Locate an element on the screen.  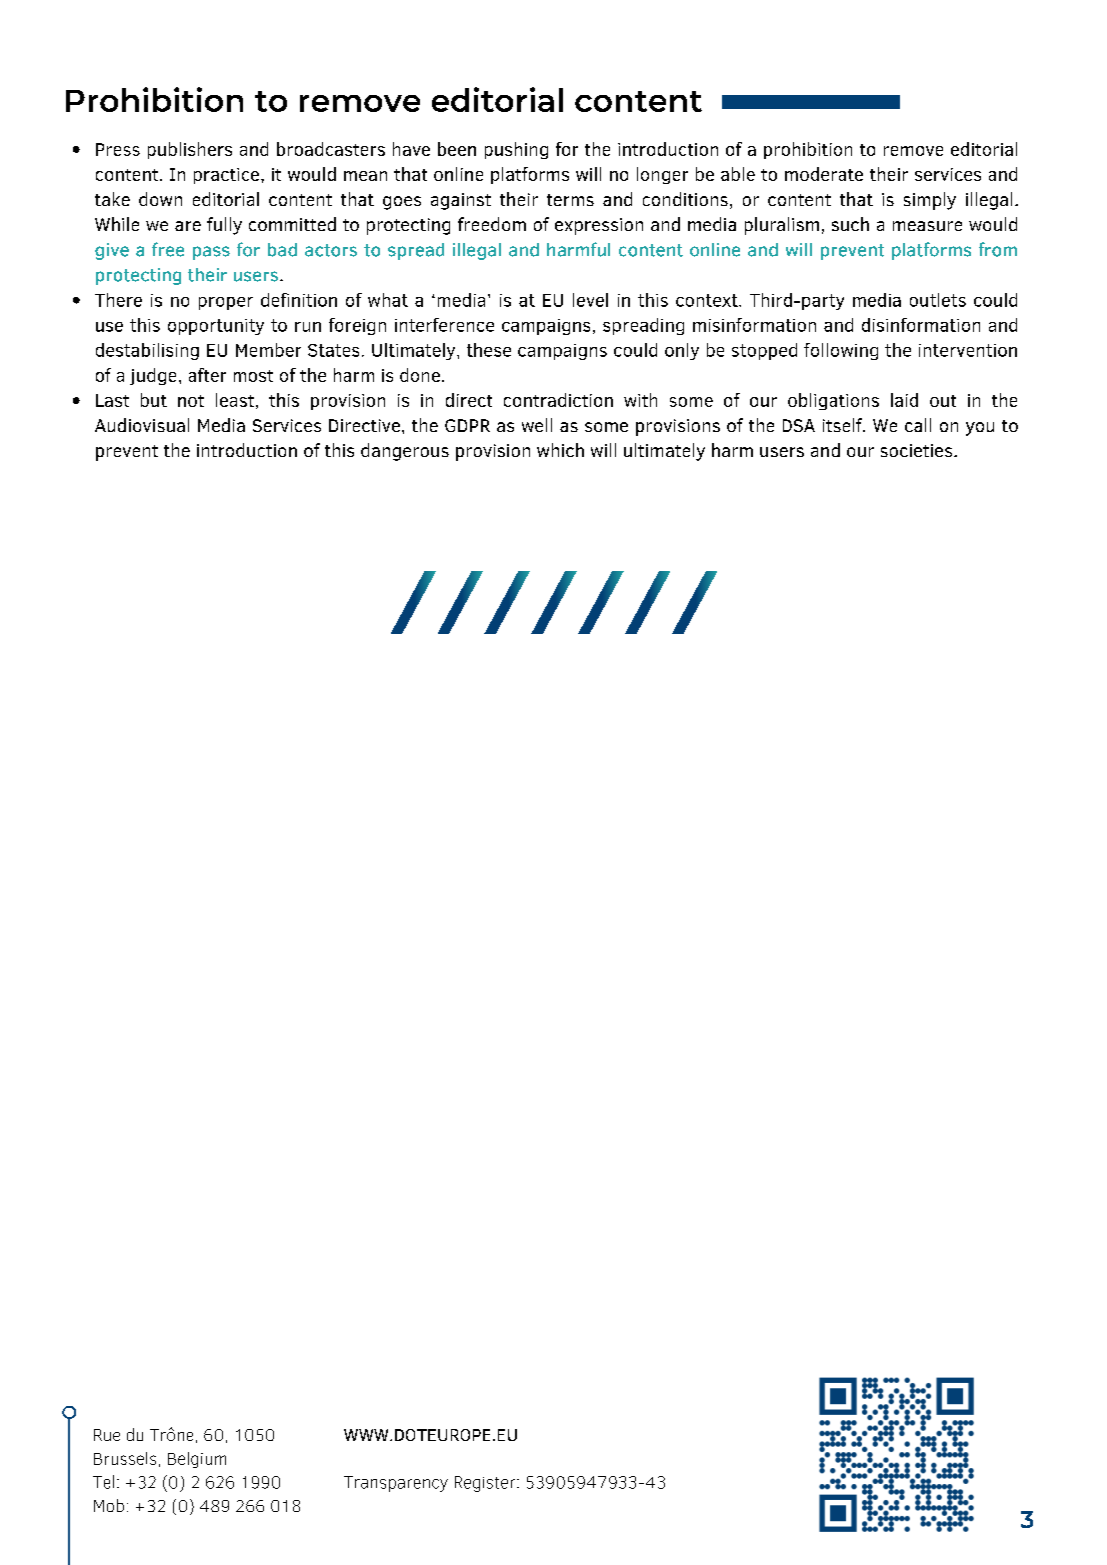
societies is located at coordinates (916, 450).
